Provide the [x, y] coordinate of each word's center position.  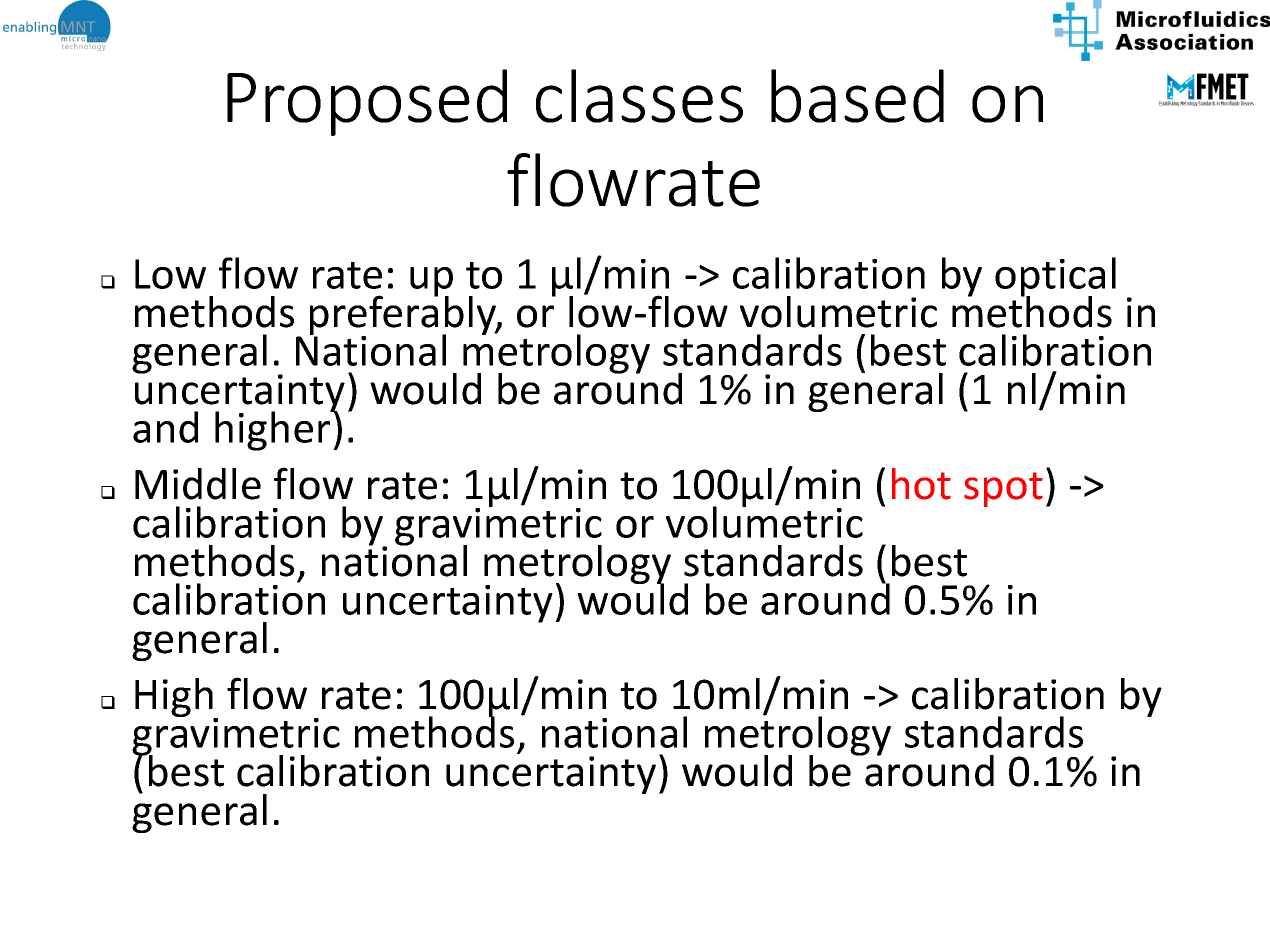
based [857, 96]
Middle [198, 484]
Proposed [367, 102]
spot [1003, 489]
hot [921, 484]
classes [639, 96]
